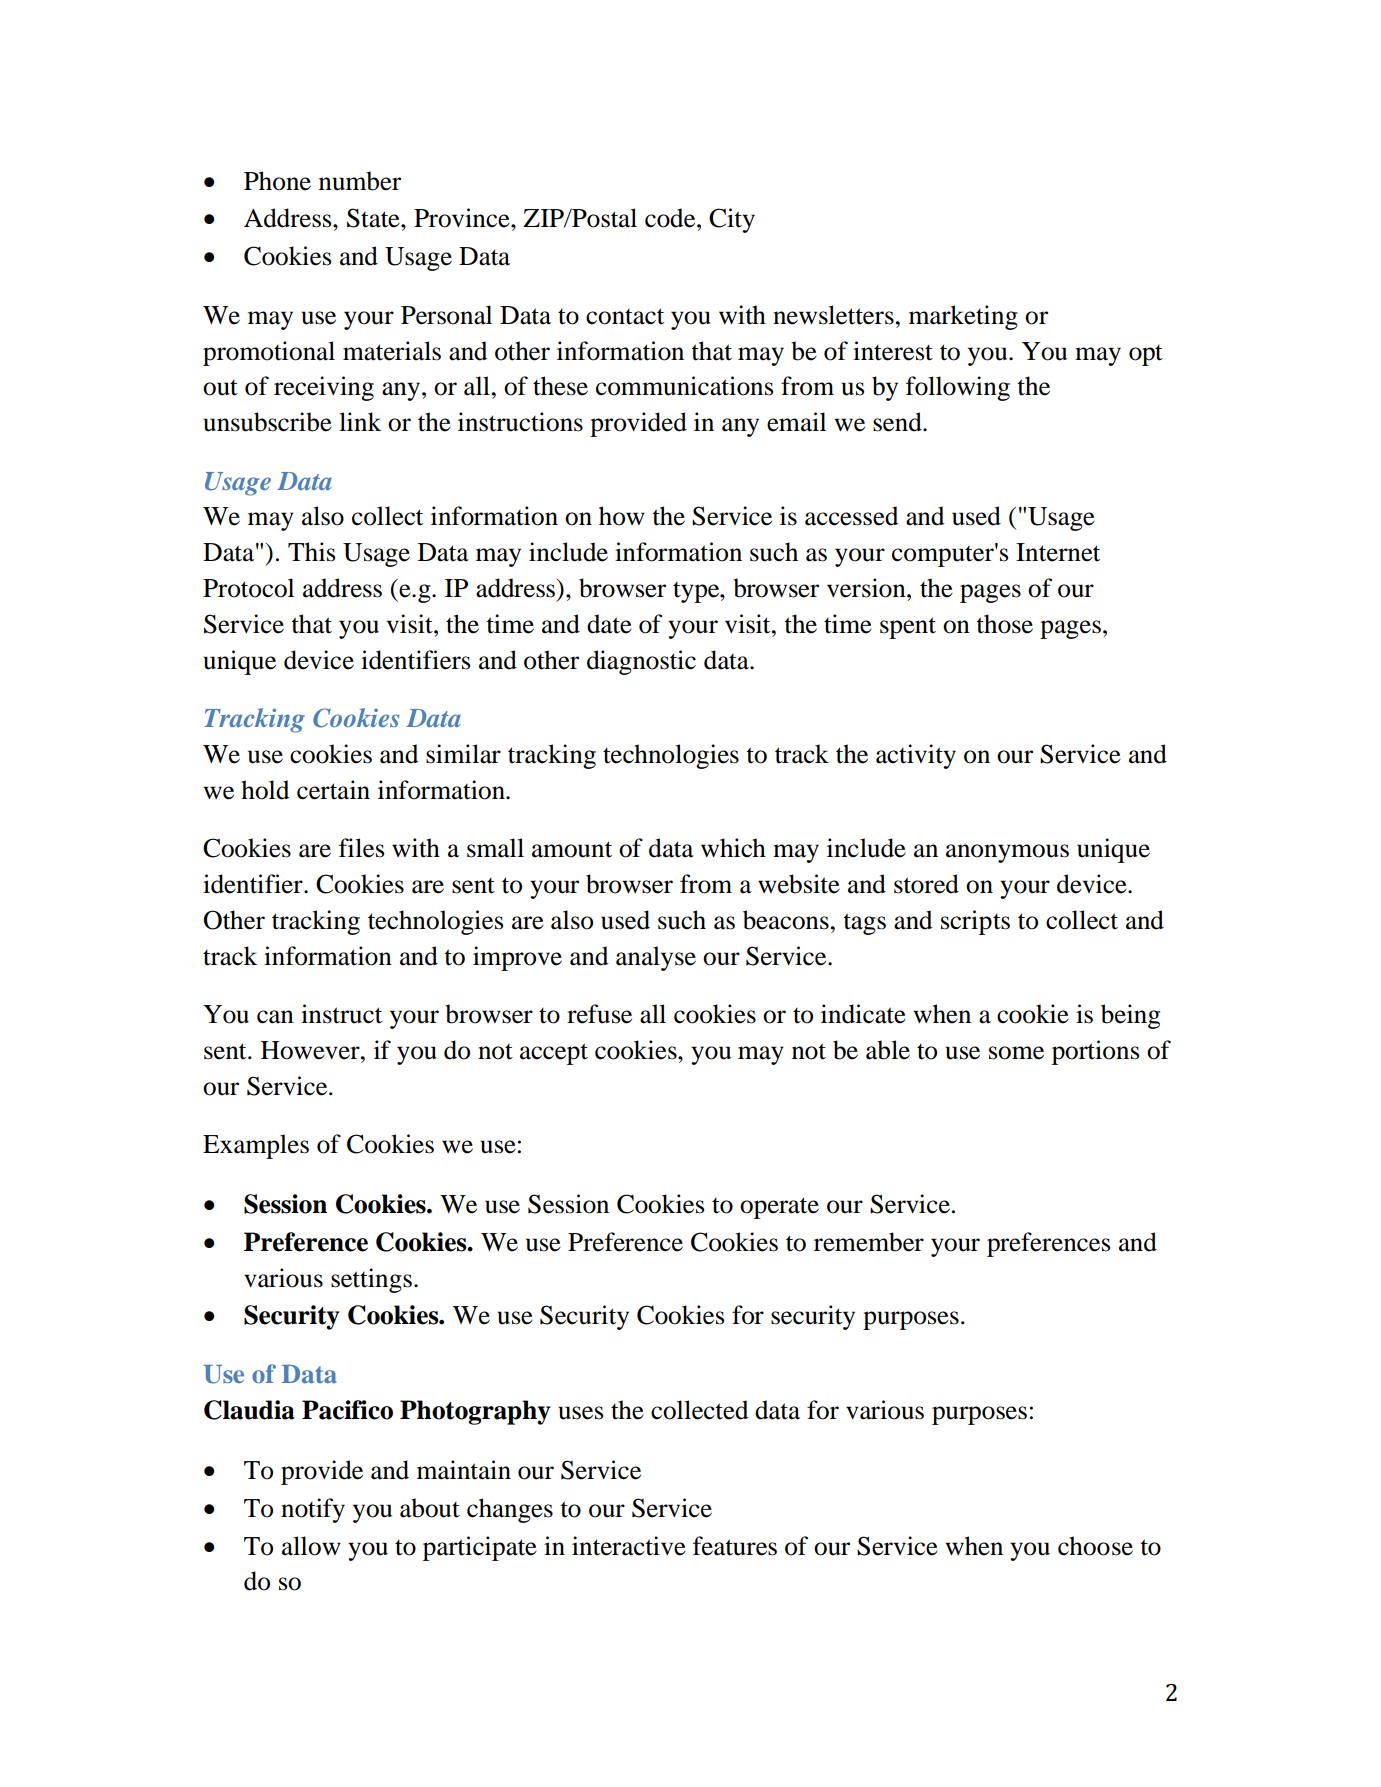 The width and height of the document is (1381, 1787). What do you see at coordinates (1016, 1053) in the document?
I see `some` at bounding box center [1016, 1053].
